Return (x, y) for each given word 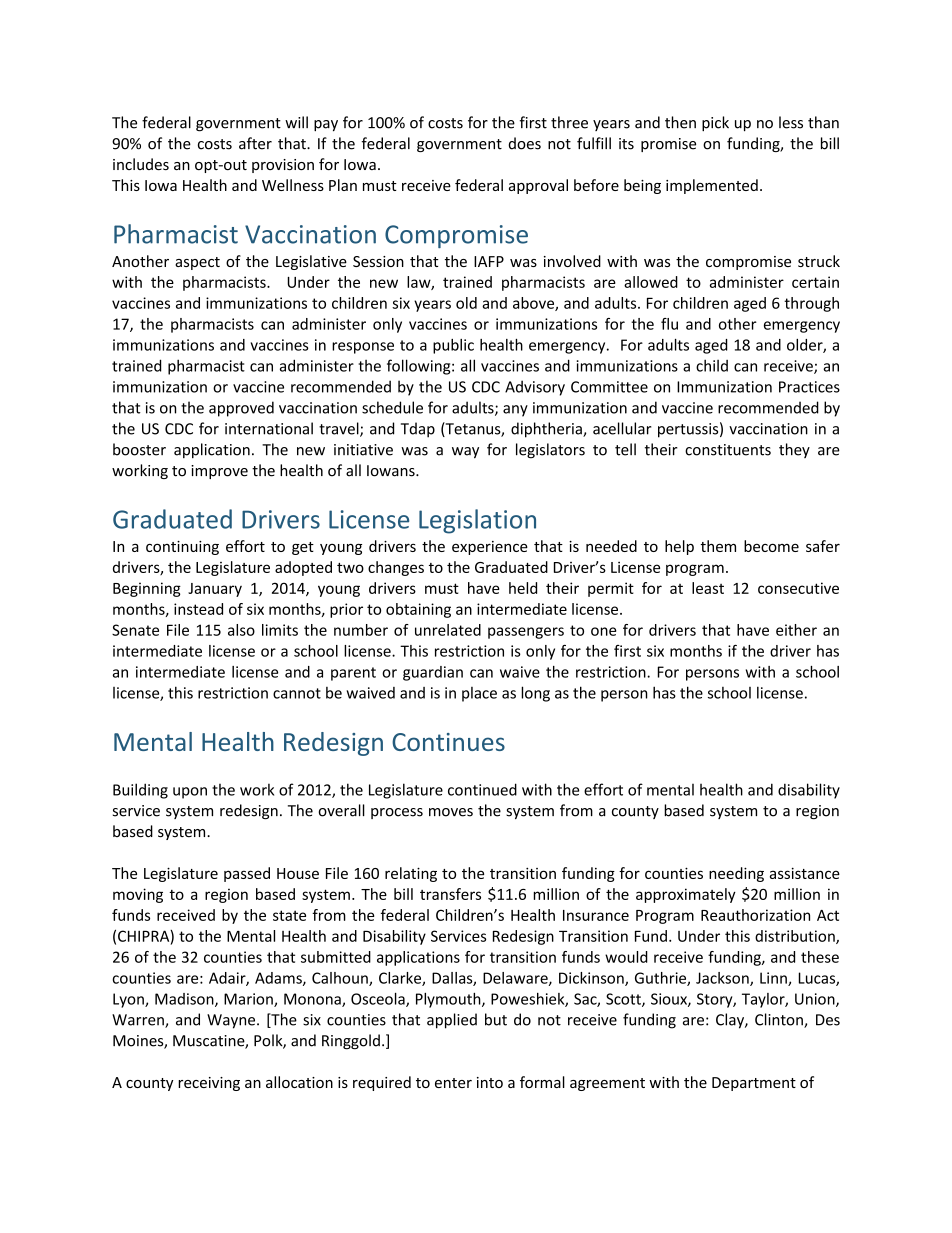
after (255, 143)
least (708, 588)
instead (198, 609)
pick (715, 123)
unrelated (448, 630)
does (524, 143)
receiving (209, 1084)
